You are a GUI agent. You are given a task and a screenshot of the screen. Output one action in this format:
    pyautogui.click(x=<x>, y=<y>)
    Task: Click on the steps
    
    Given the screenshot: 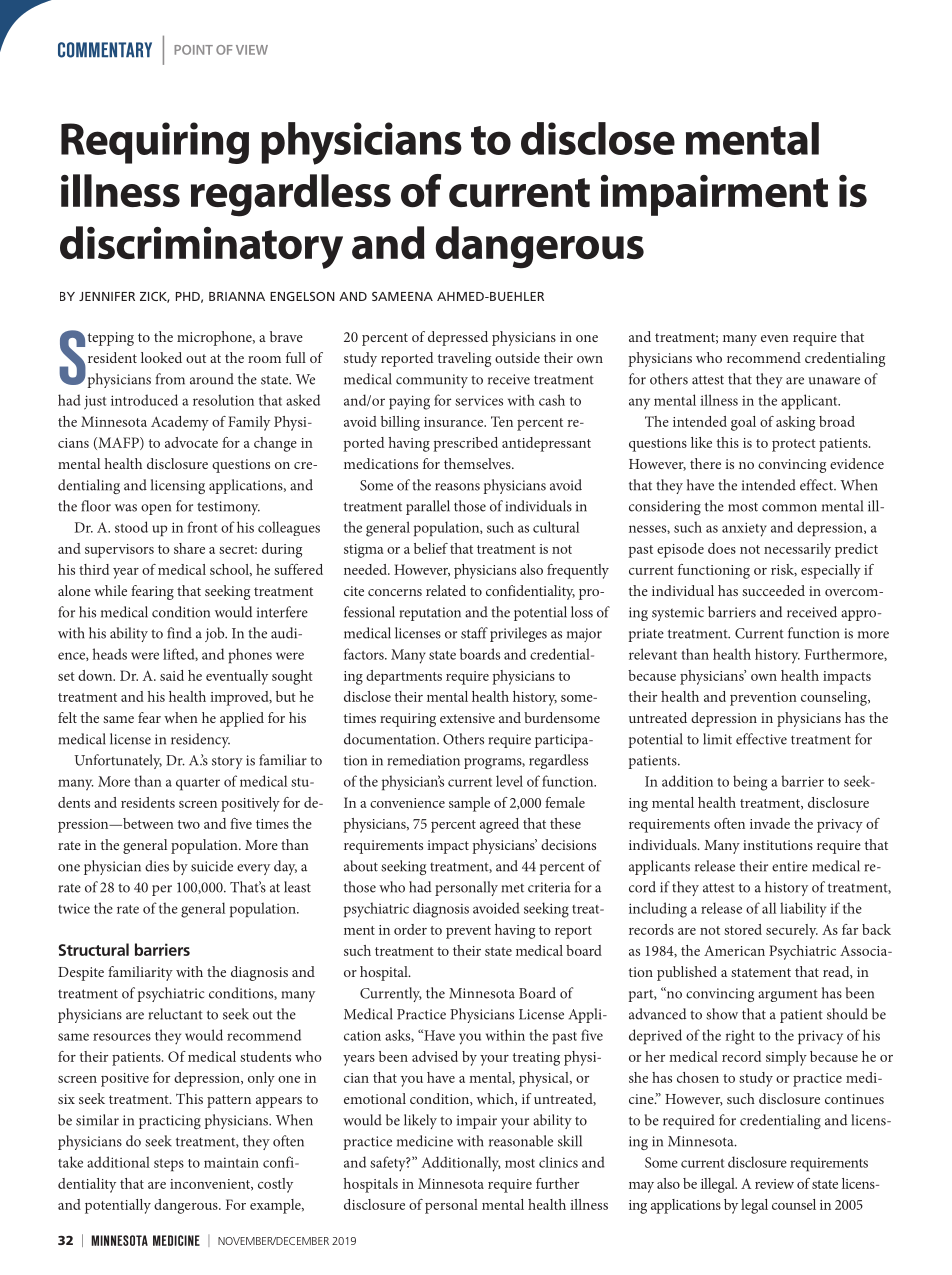 What is the action you would take?
    pyautogui.click(x=169, y=1165)
